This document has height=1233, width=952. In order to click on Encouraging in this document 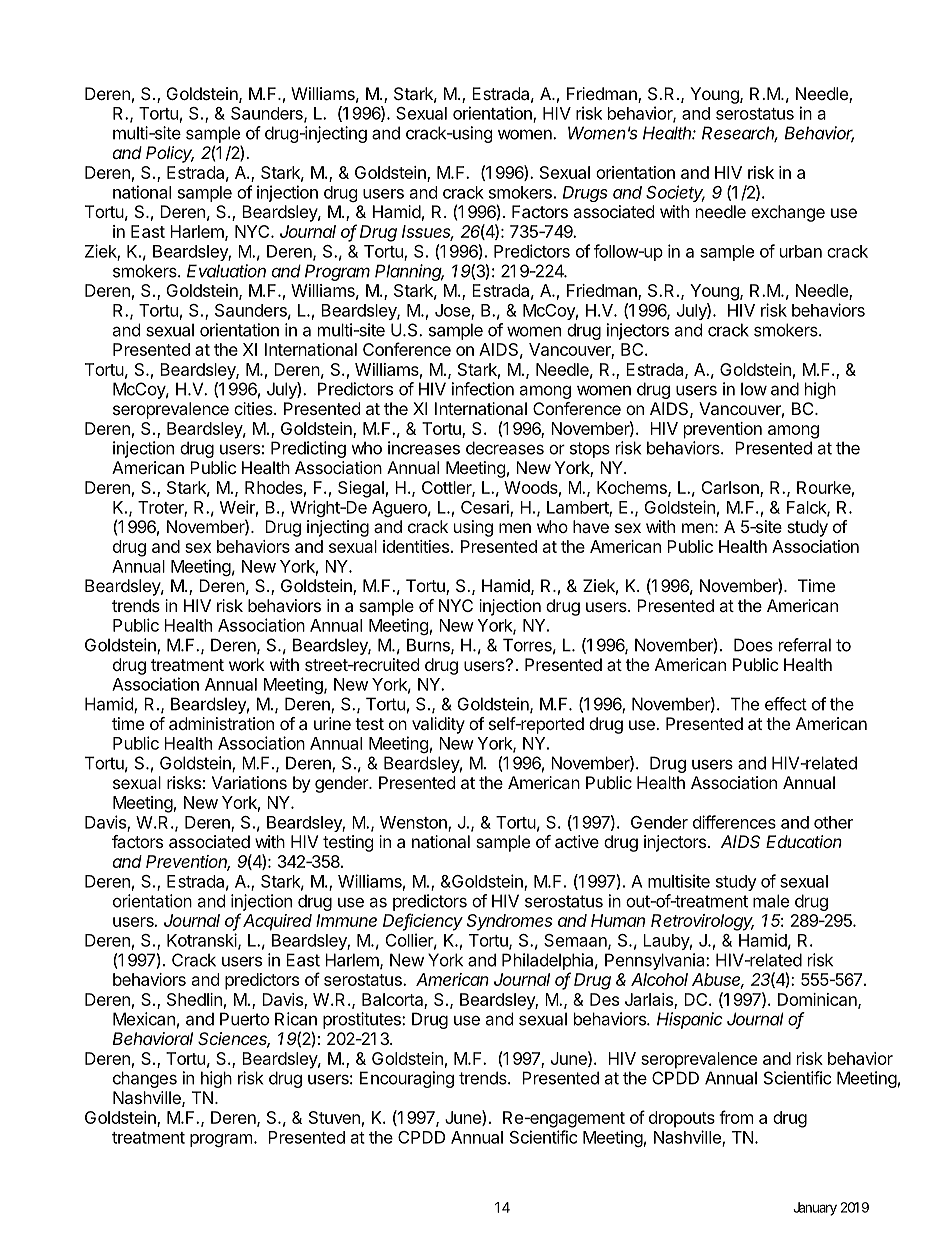, I will do `click(407, 1079)`.
